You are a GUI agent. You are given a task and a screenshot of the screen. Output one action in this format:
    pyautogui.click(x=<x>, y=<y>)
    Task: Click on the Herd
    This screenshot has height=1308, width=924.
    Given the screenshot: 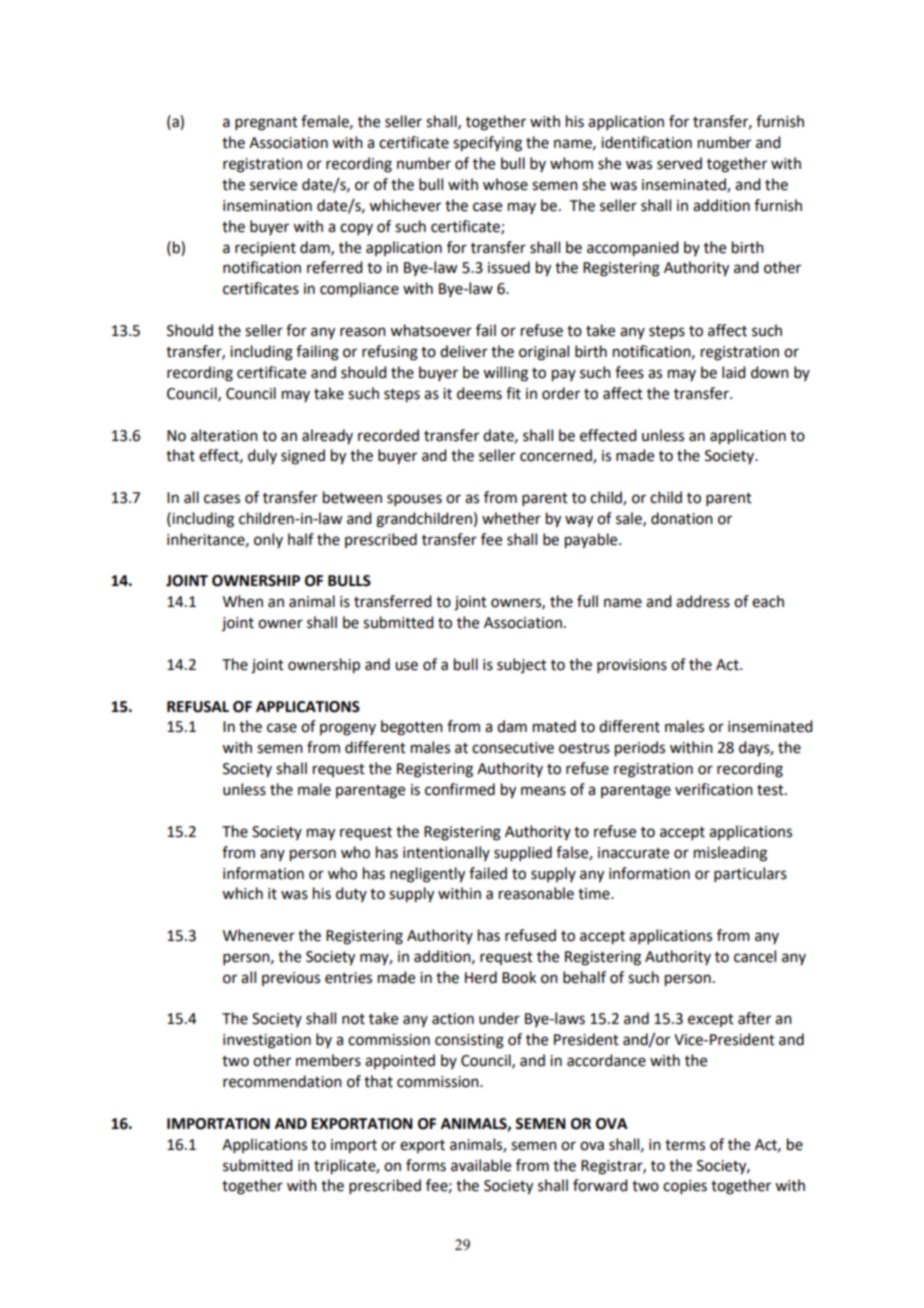 What is the action you would take?
    pyautogui.click(x=481, y=977)
